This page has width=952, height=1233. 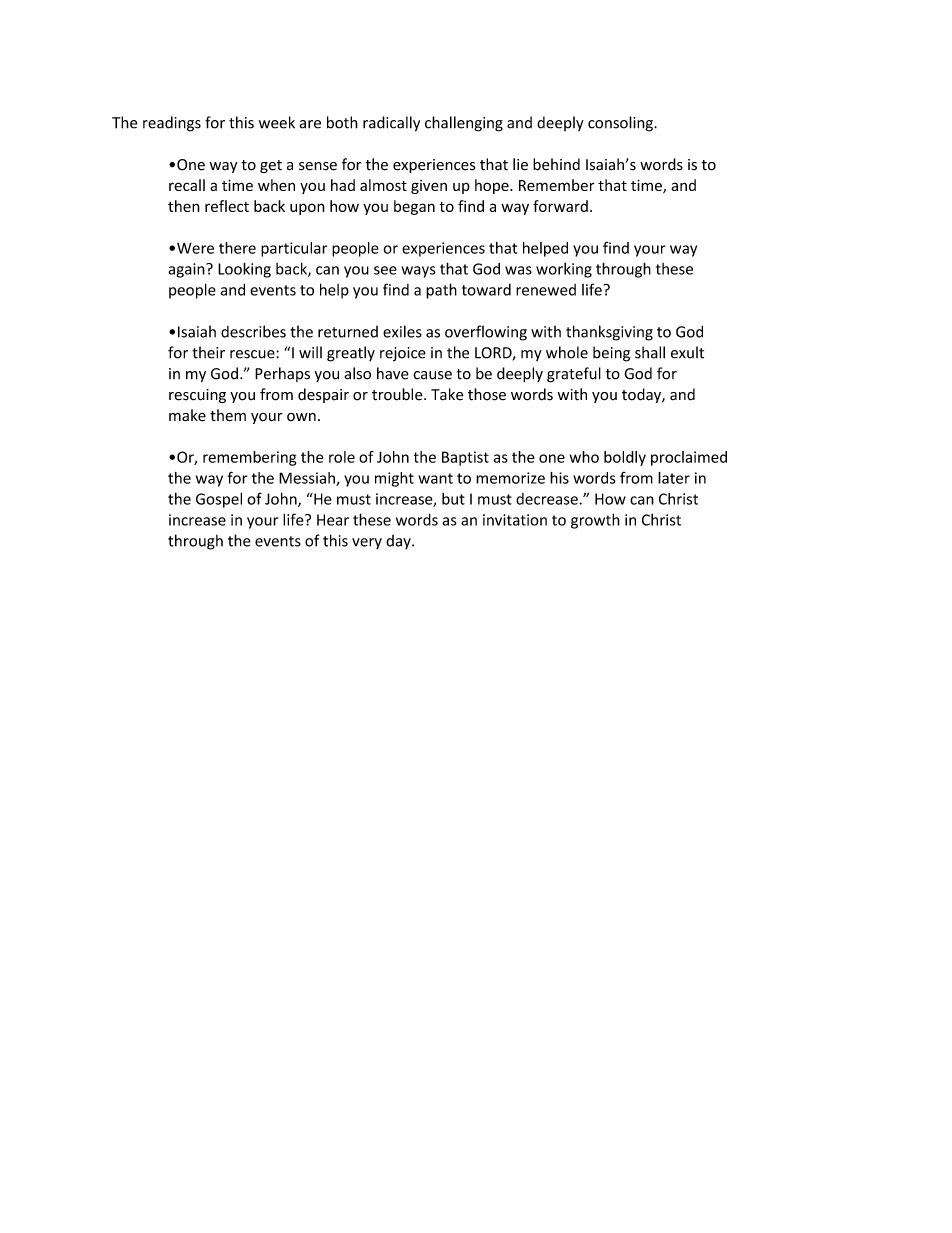 What do you see at coordinates (464, 124) in the page?
I see `challenging` at bounding box center [464, 124].
